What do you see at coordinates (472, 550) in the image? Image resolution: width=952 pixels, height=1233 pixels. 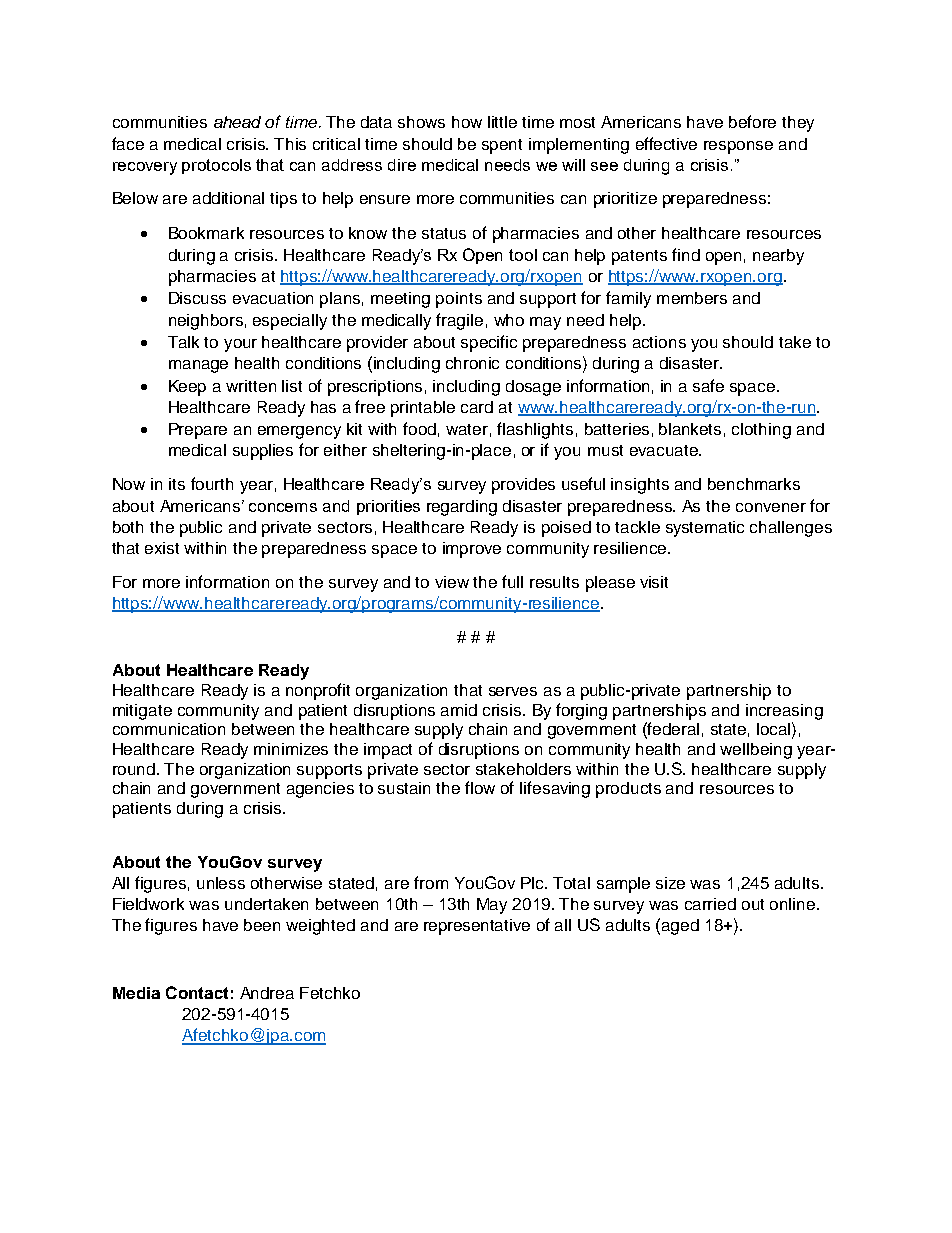 I see `improve` at bounding box center [472, 550].
